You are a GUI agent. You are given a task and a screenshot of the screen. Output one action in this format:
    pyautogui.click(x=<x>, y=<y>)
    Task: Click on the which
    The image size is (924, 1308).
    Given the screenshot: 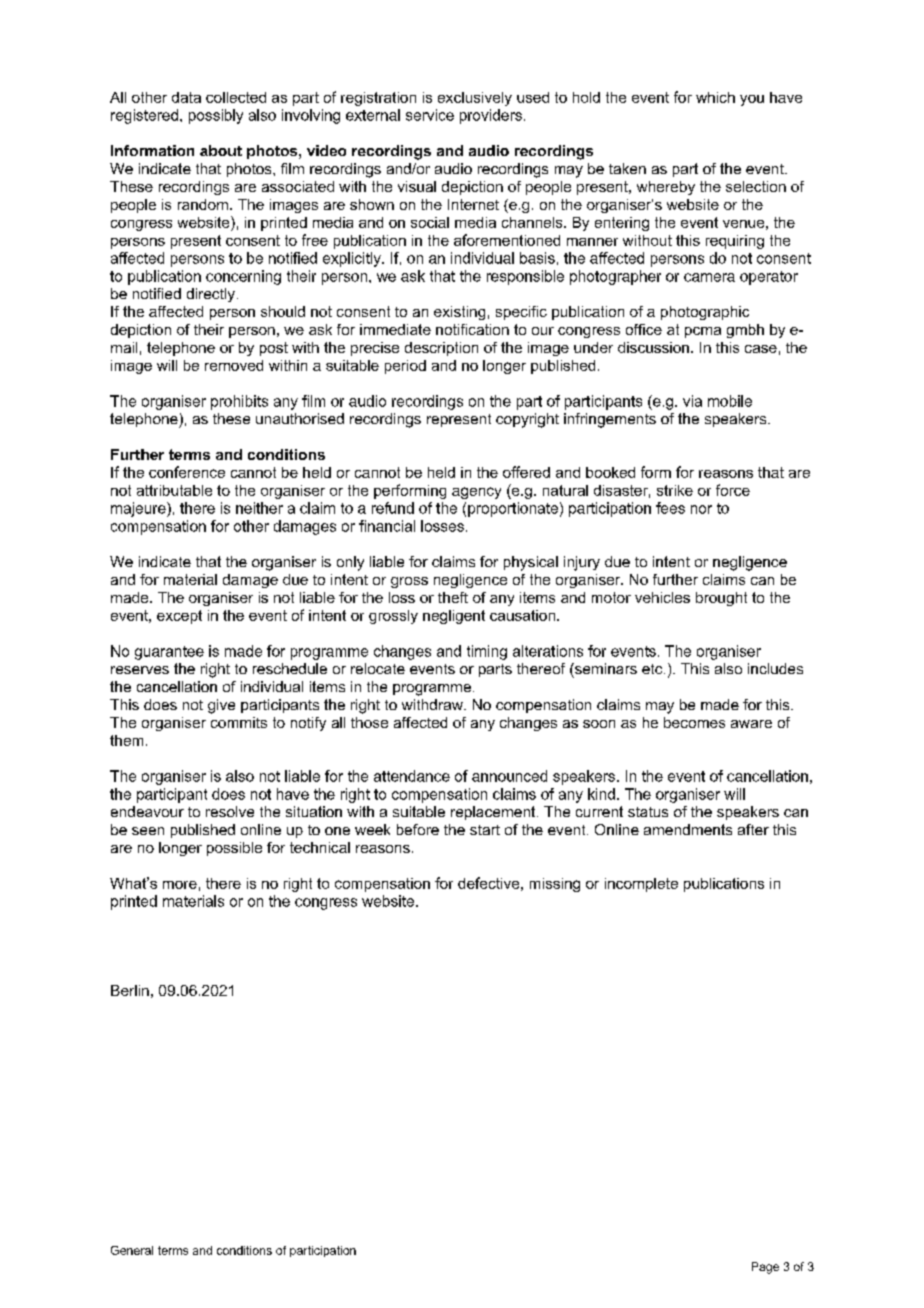 What is the action you would take?
    pyautogui.click(x=715, y=97)
